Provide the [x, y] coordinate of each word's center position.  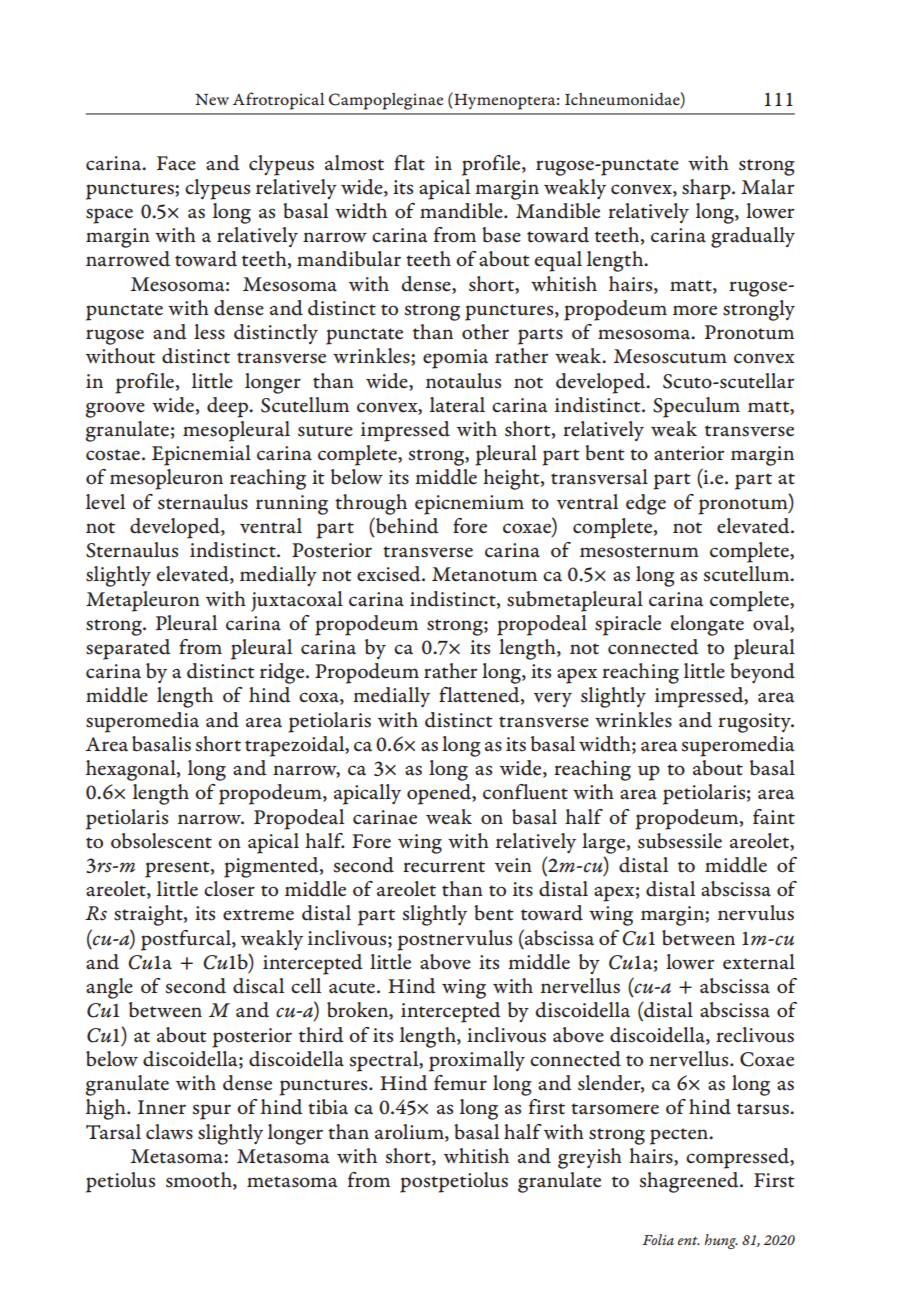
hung [721, 1241]
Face [176, 163]
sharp [707, 189]
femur [460, 1083]
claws [169, 1132]
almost [354, 163]
